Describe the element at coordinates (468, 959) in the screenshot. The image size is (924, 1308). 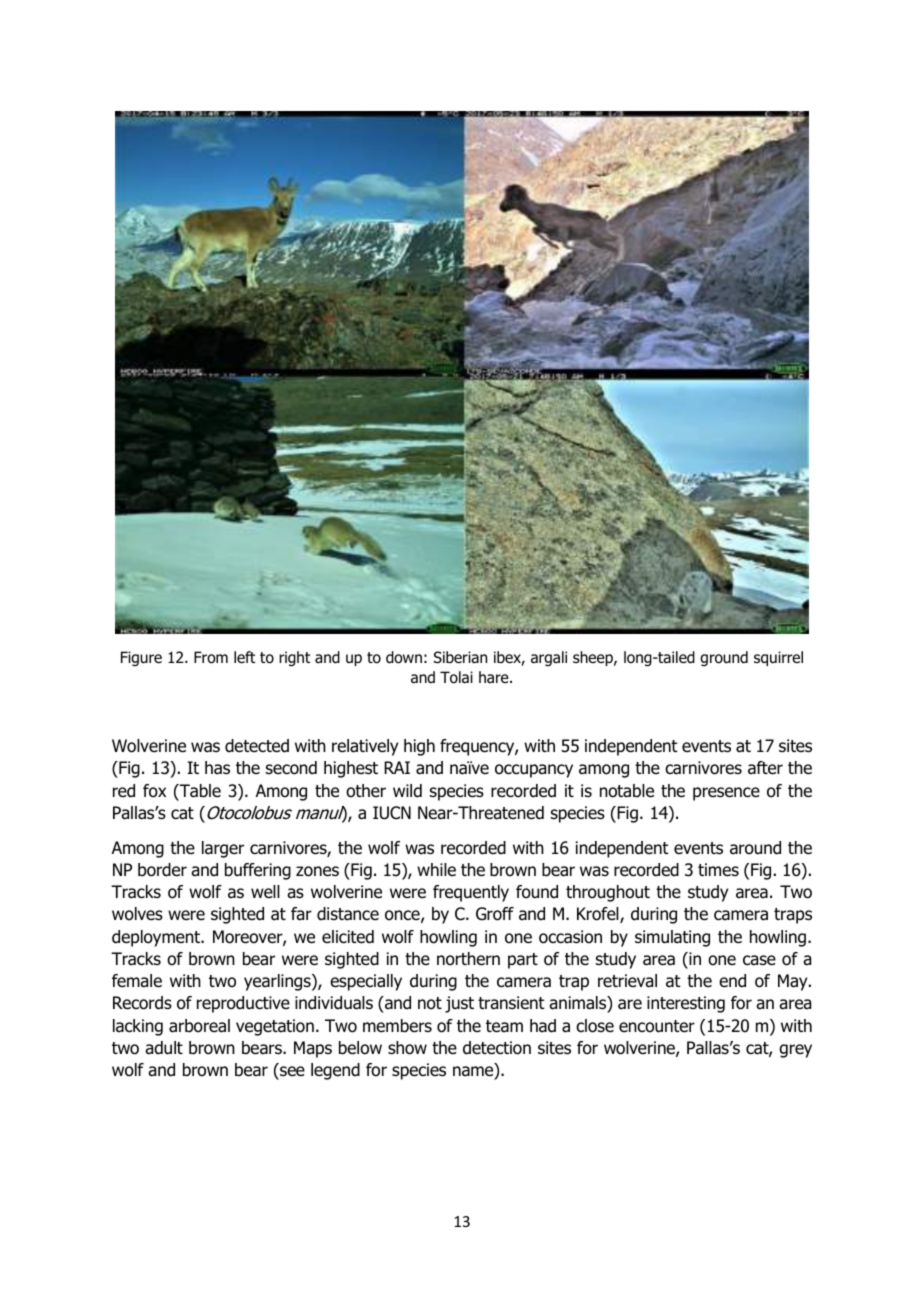
I see `northern` at that location.
